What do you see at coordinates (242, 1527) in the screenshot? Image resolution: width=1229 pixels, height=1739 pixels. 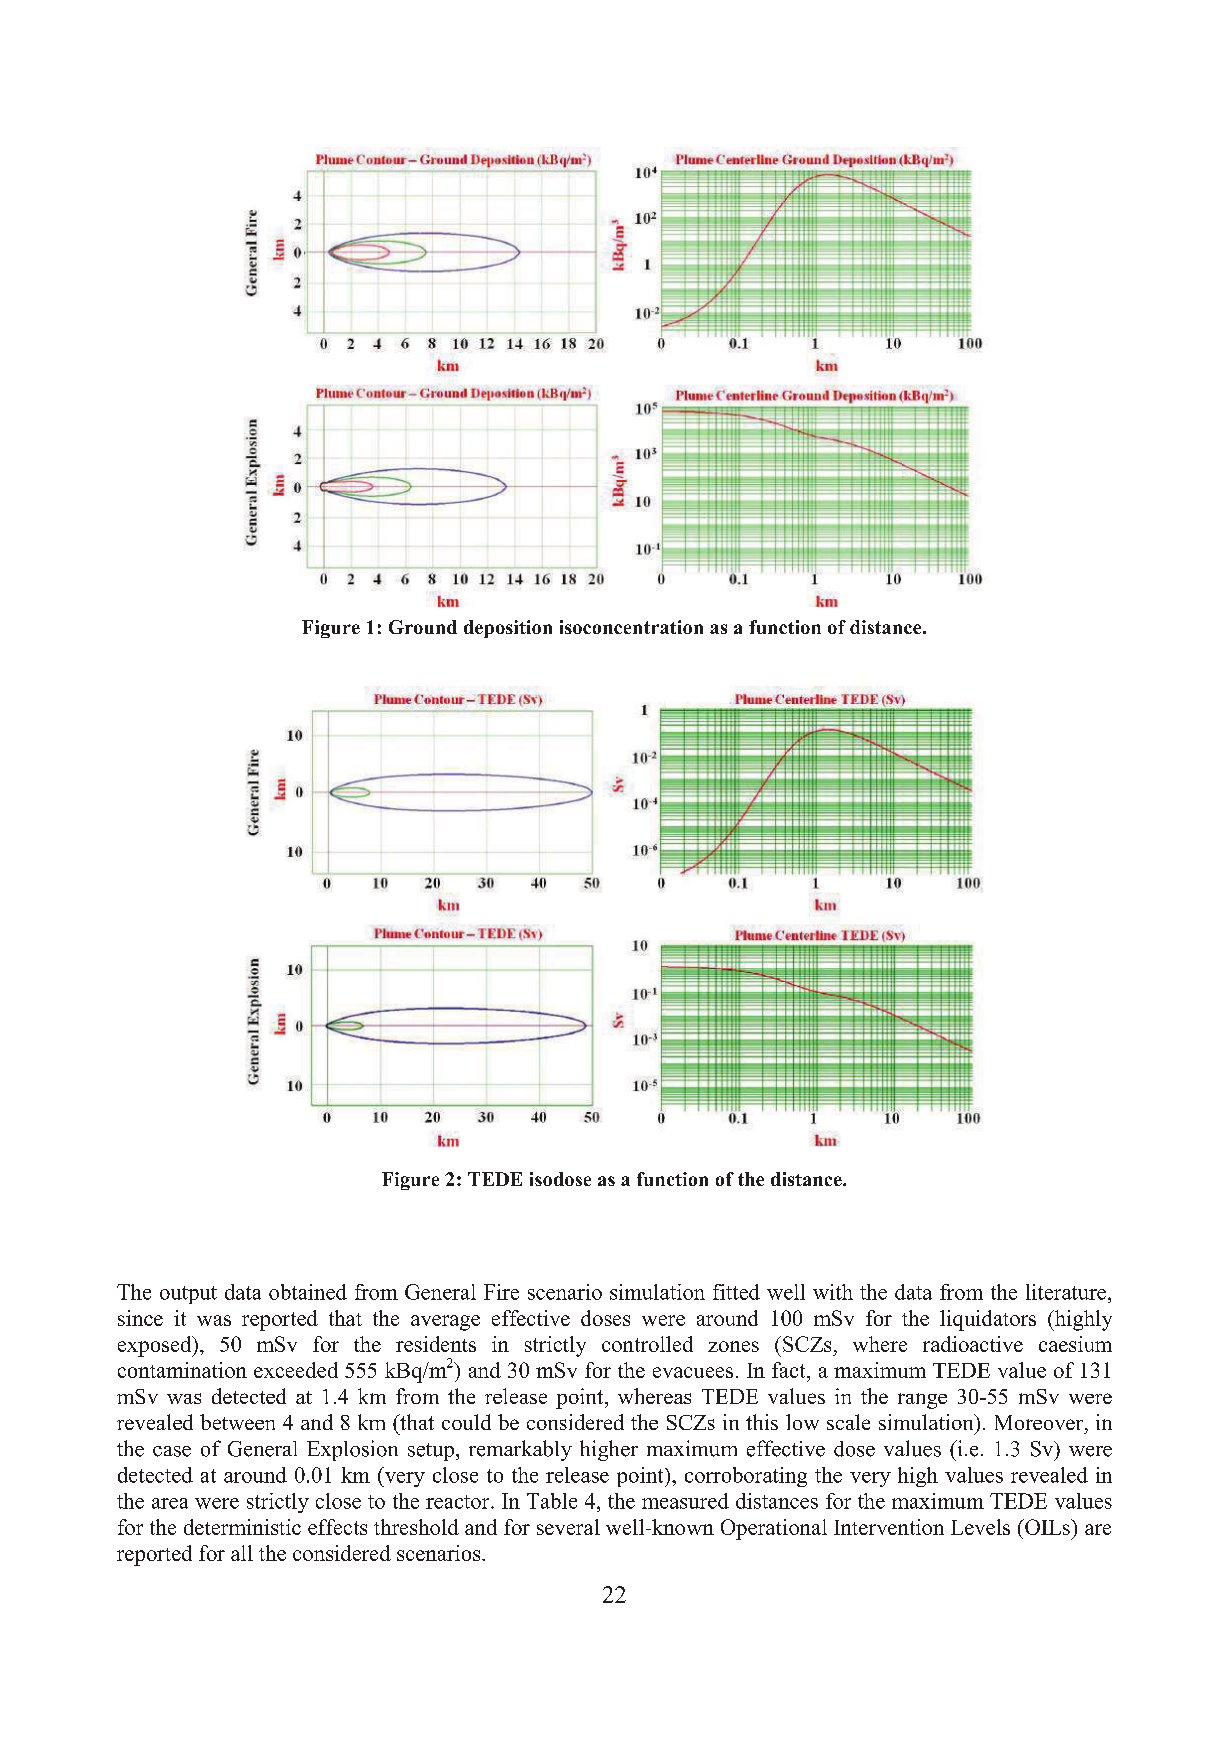 I see `deterministic` at bounding box center [242, 1527].
